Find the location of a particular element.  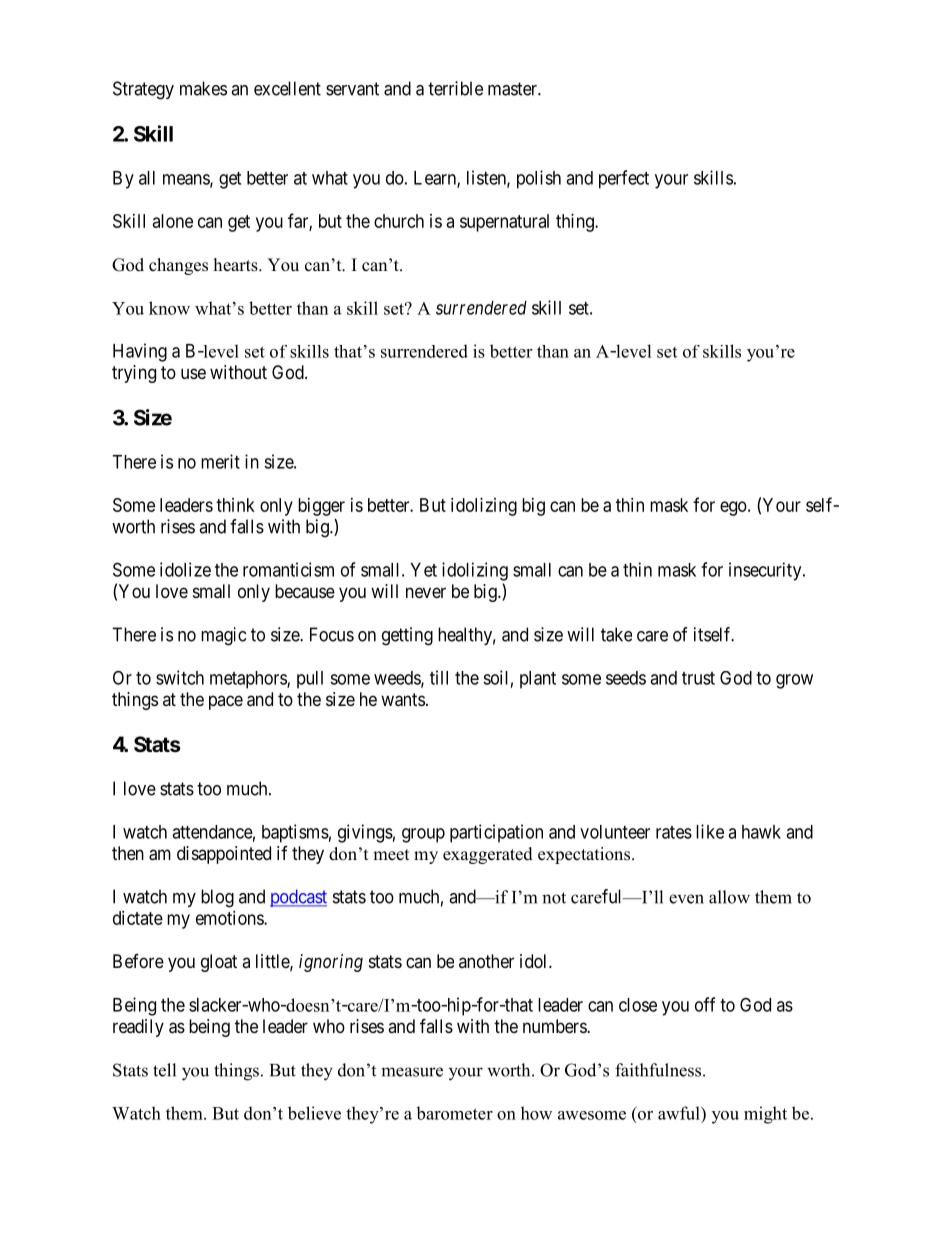

like is located at coordinates (710, 831).
